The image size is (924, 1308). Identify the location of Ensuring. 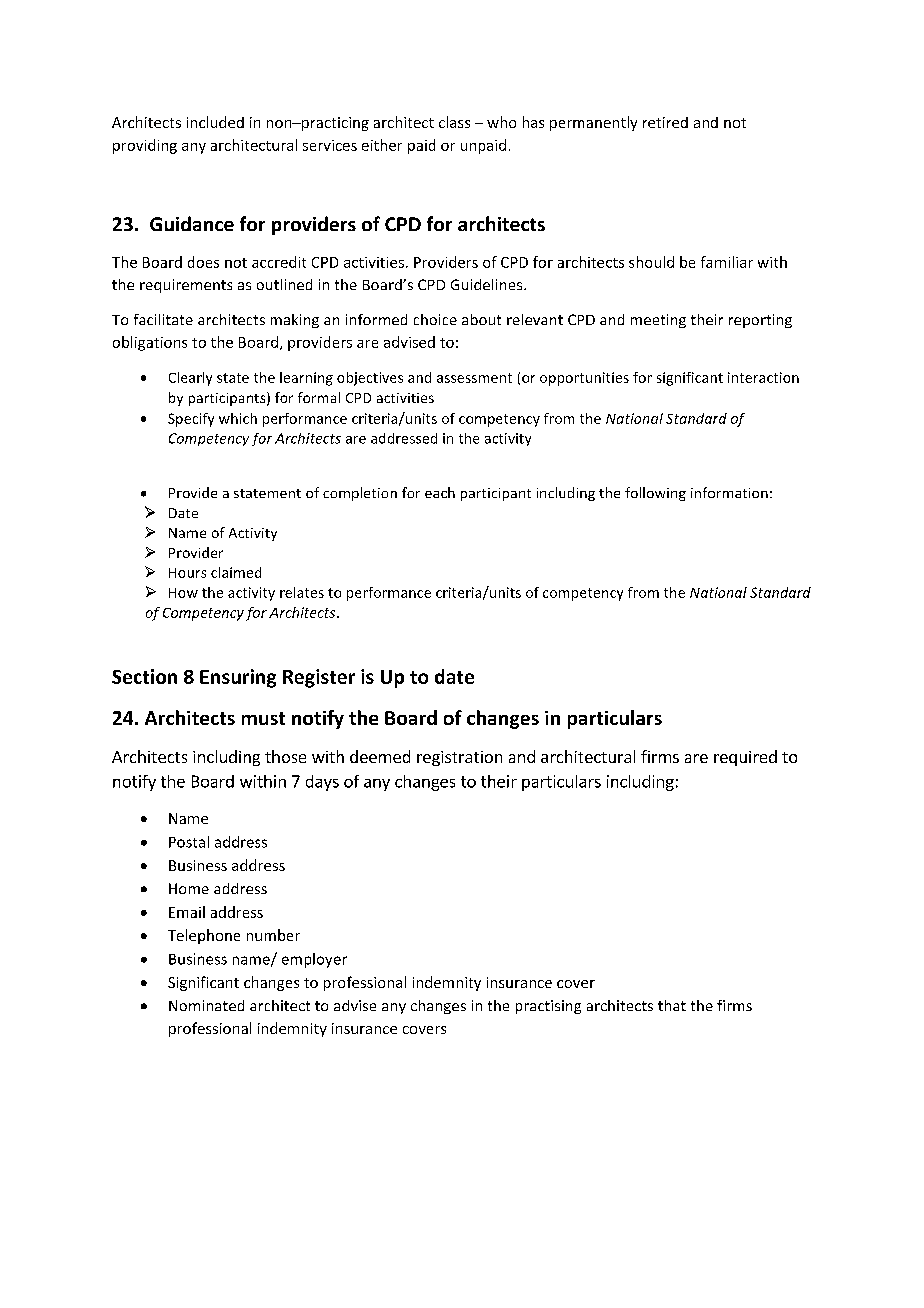
(238, 678).
